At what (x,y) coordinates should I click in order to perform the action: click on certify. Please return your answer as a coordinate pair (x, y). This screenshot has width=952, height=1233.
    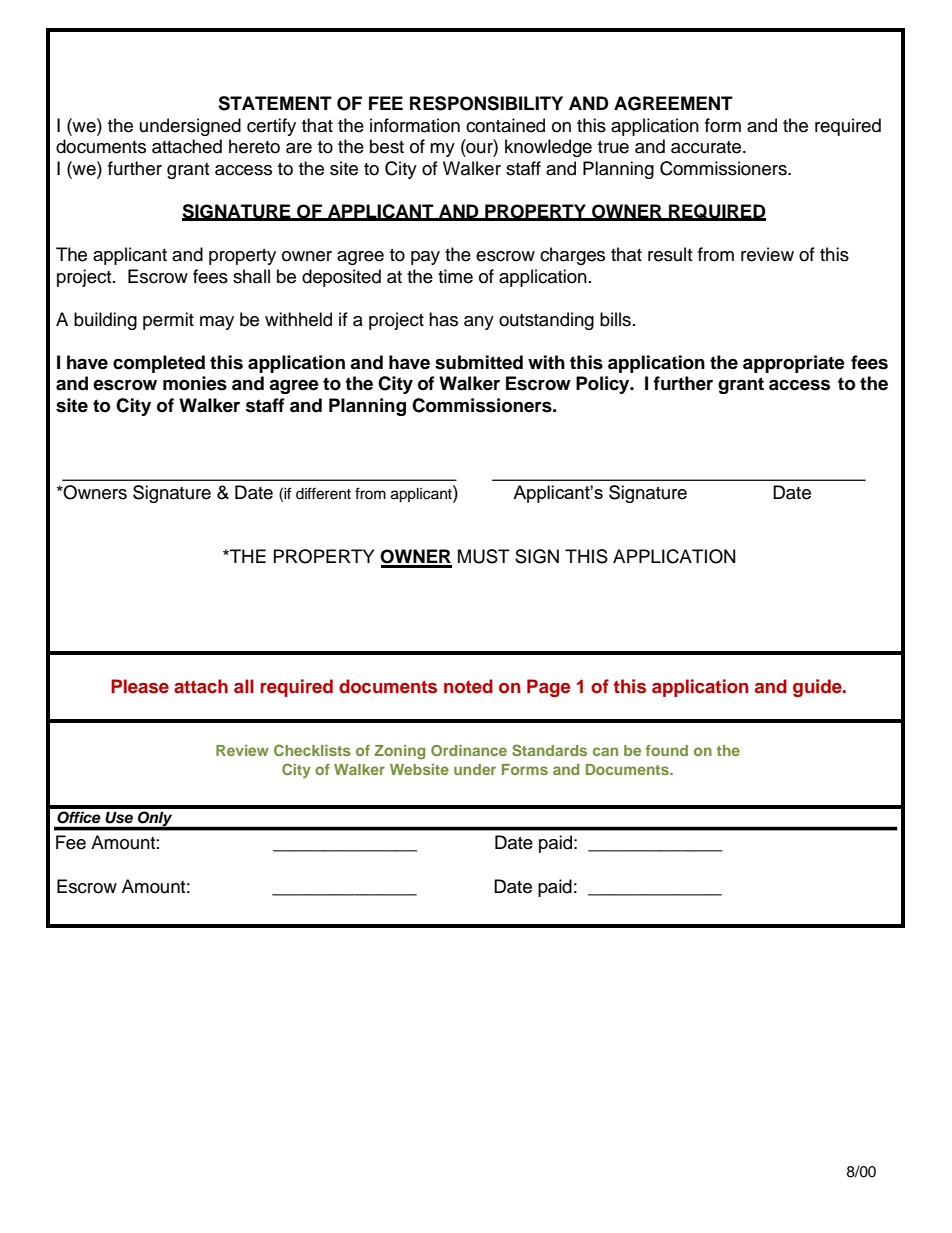
    Looking at the image, I should click on (271, 127).
